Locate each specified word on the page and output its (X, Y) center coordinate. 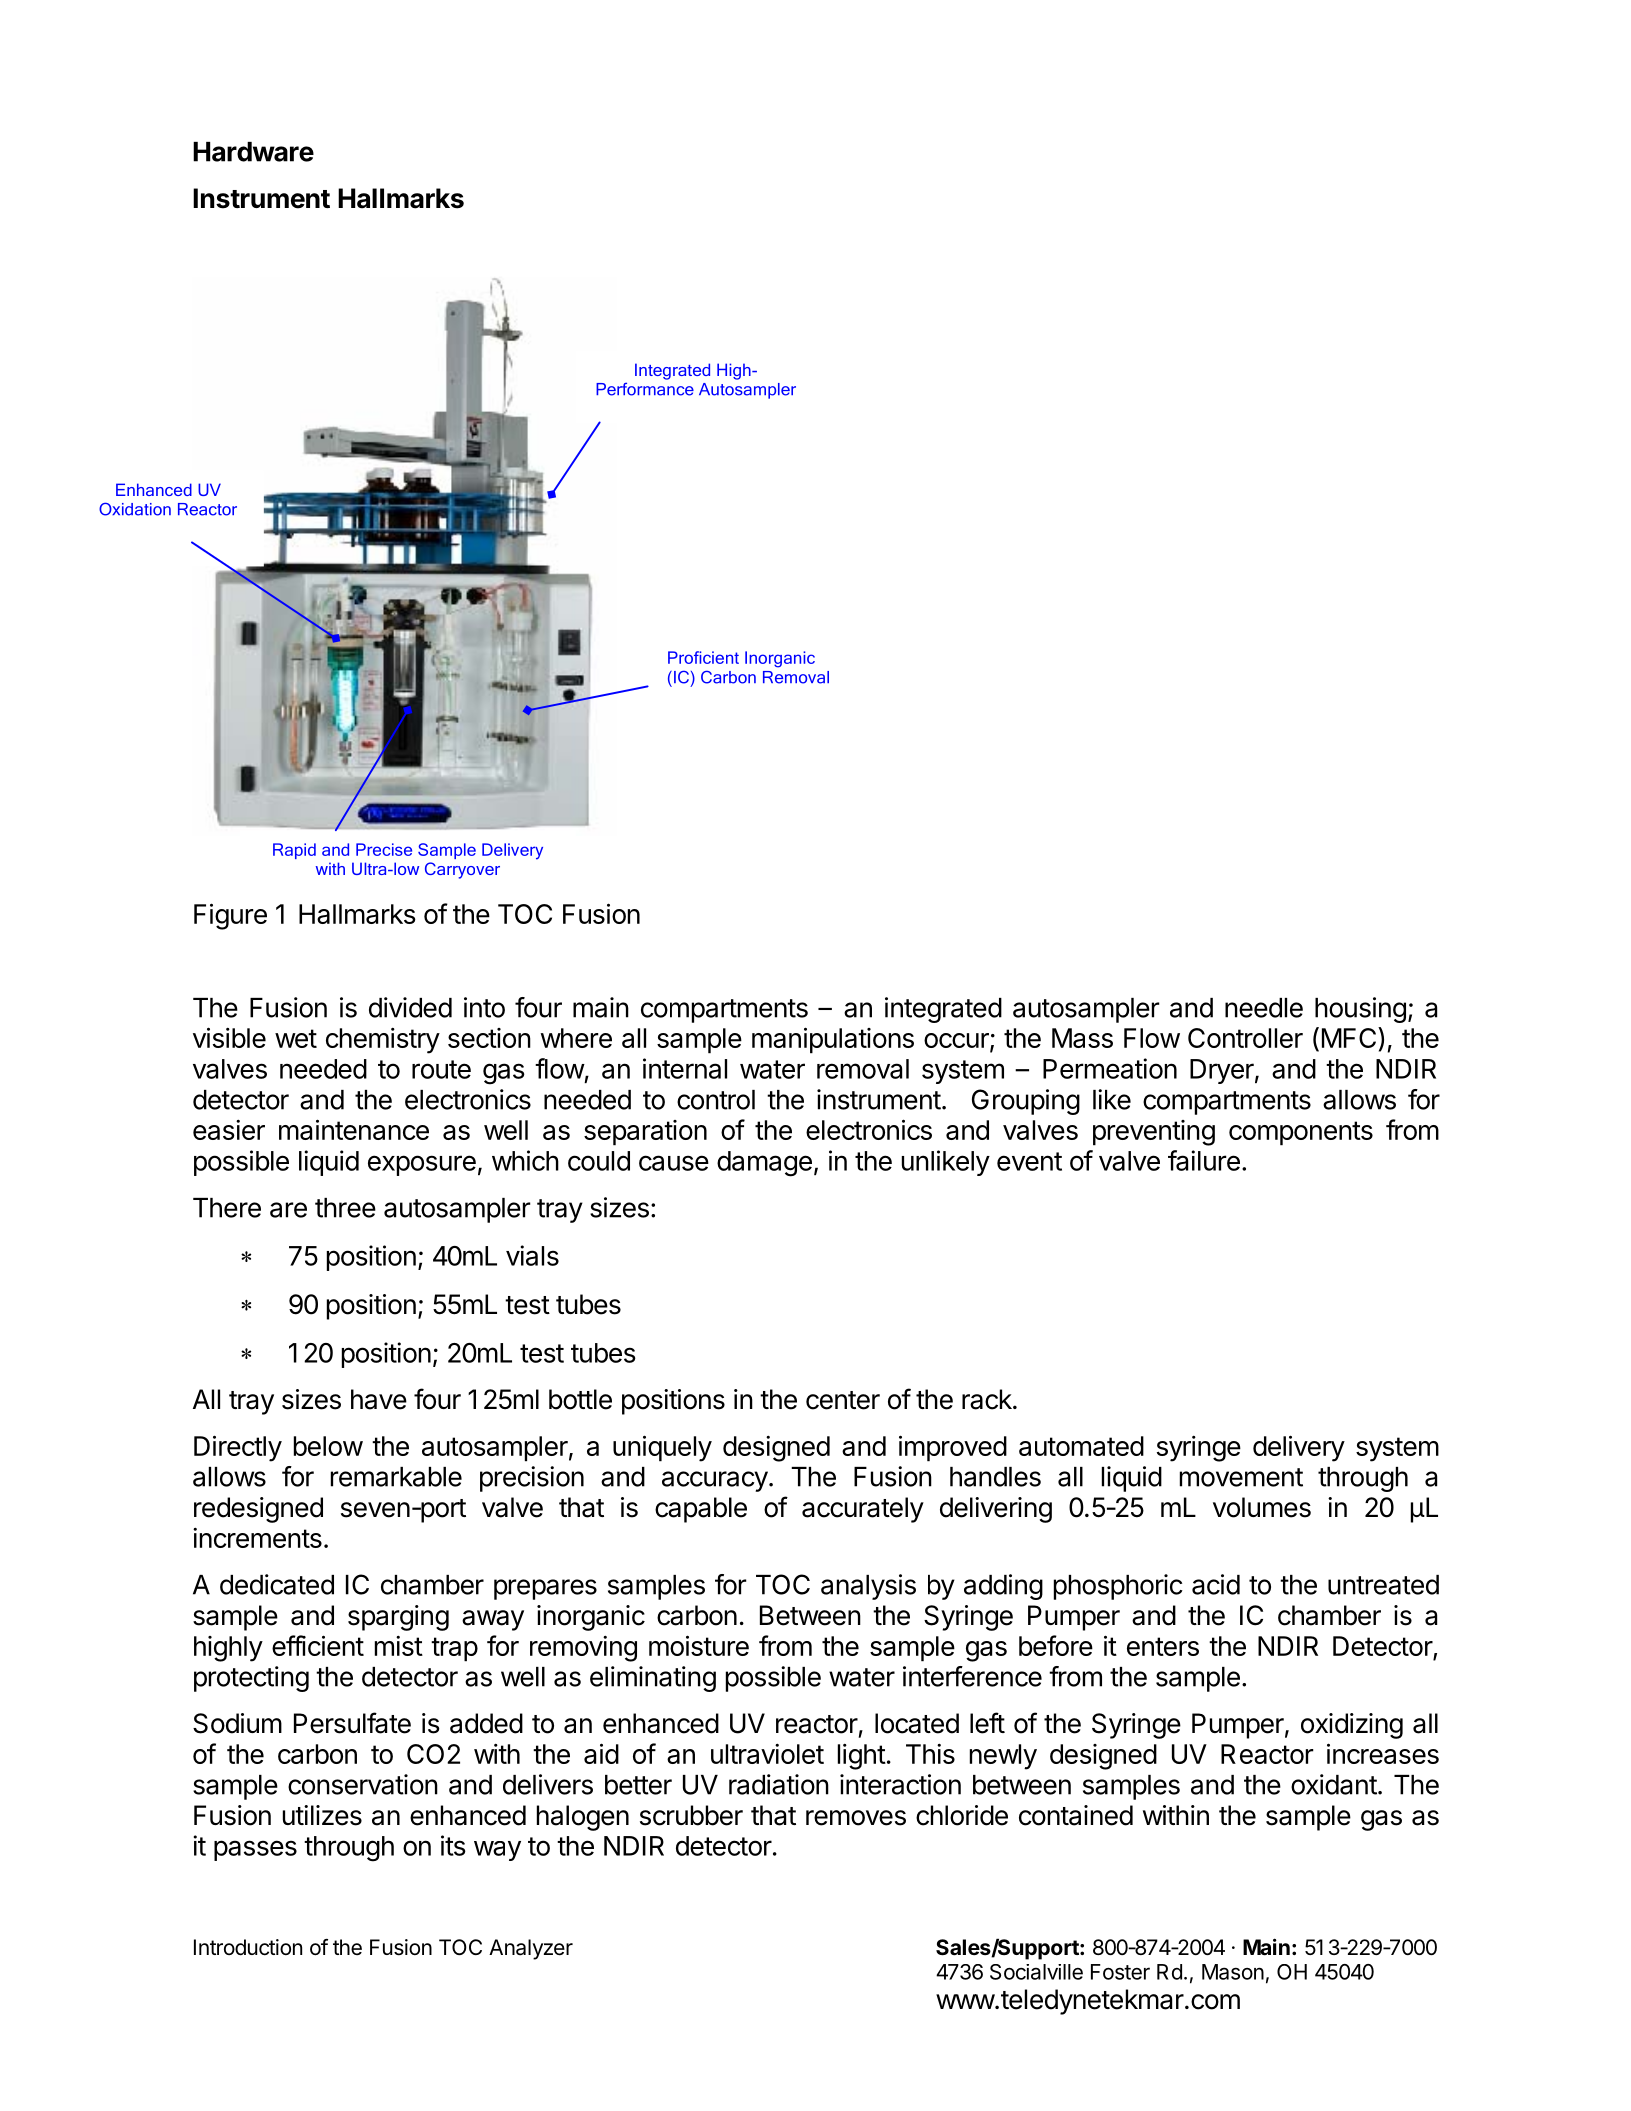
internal (685, 1068)
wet (296, 1038)
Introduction (248, 1947)
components (1301, 1133)
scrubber (691, 1815)
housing (1360, 1010)
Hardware (253, 152)
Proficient (703, 657)
